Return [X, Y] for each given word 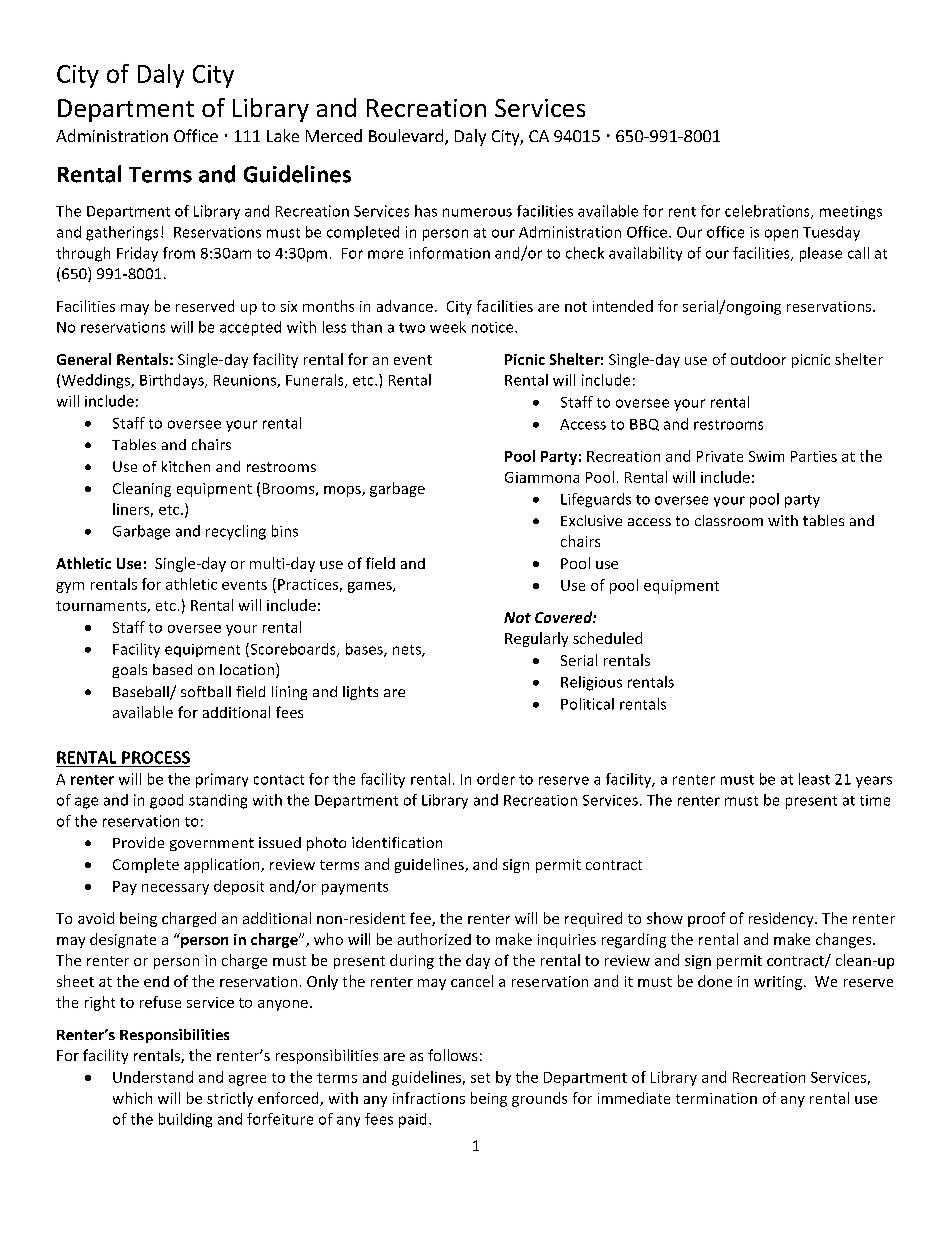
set [480, 1078]
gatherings [122, 233]
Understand [153, 1077]
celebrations [768, 212]
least [814, 779]
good [166, 801]
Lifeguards [596, 500]
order [496, 779]
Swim [766, 456]
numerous [477, 212]
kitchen [186, 466]
